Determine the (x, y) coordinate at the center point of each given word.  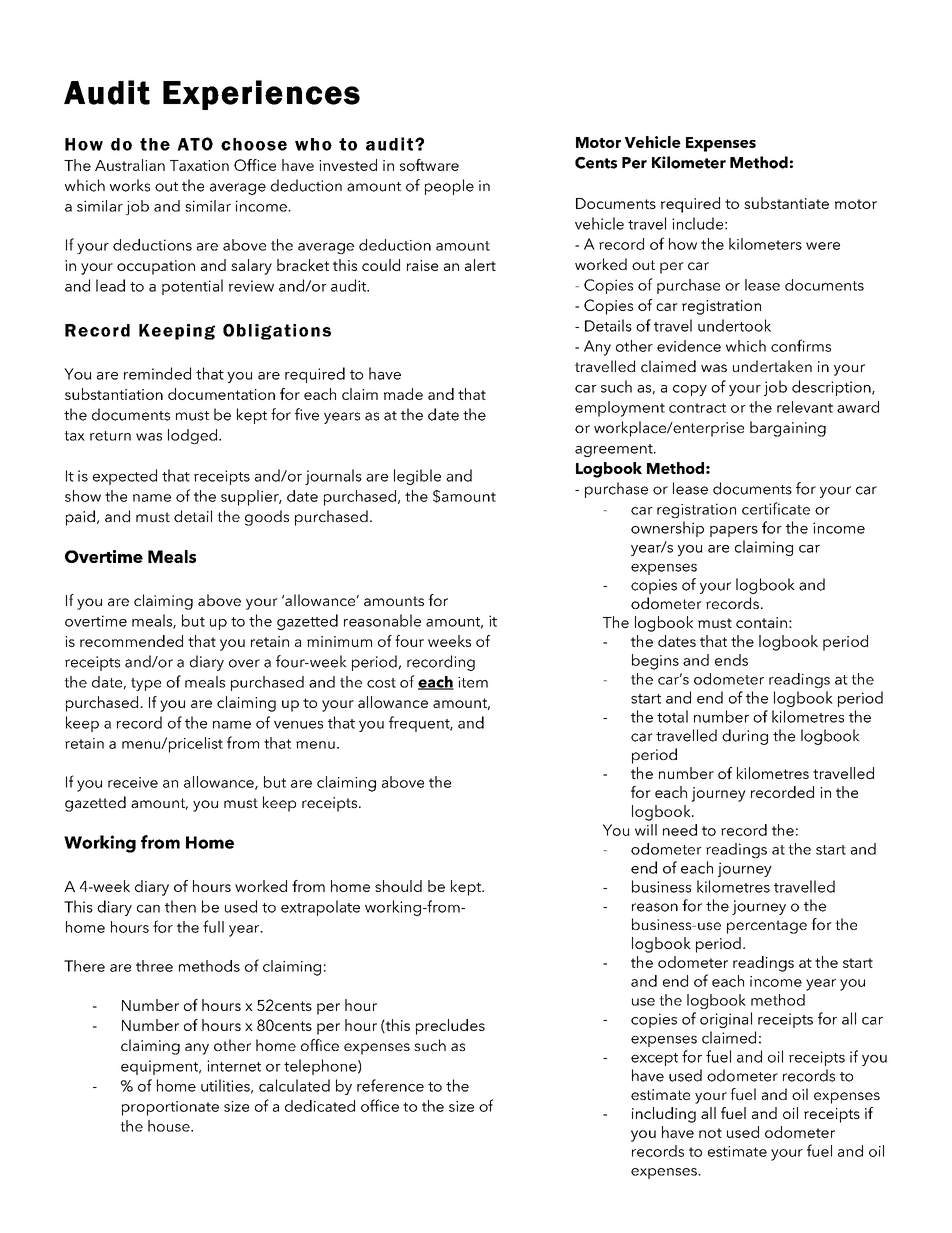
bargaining (788, 429)
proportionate (170, 1108)
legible (417, 477)
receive (133, 782)
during (745, 737)
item (473, 682)
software (429, 165)
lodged (192, 436)
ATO (195, 144)
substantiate (786, 203)
